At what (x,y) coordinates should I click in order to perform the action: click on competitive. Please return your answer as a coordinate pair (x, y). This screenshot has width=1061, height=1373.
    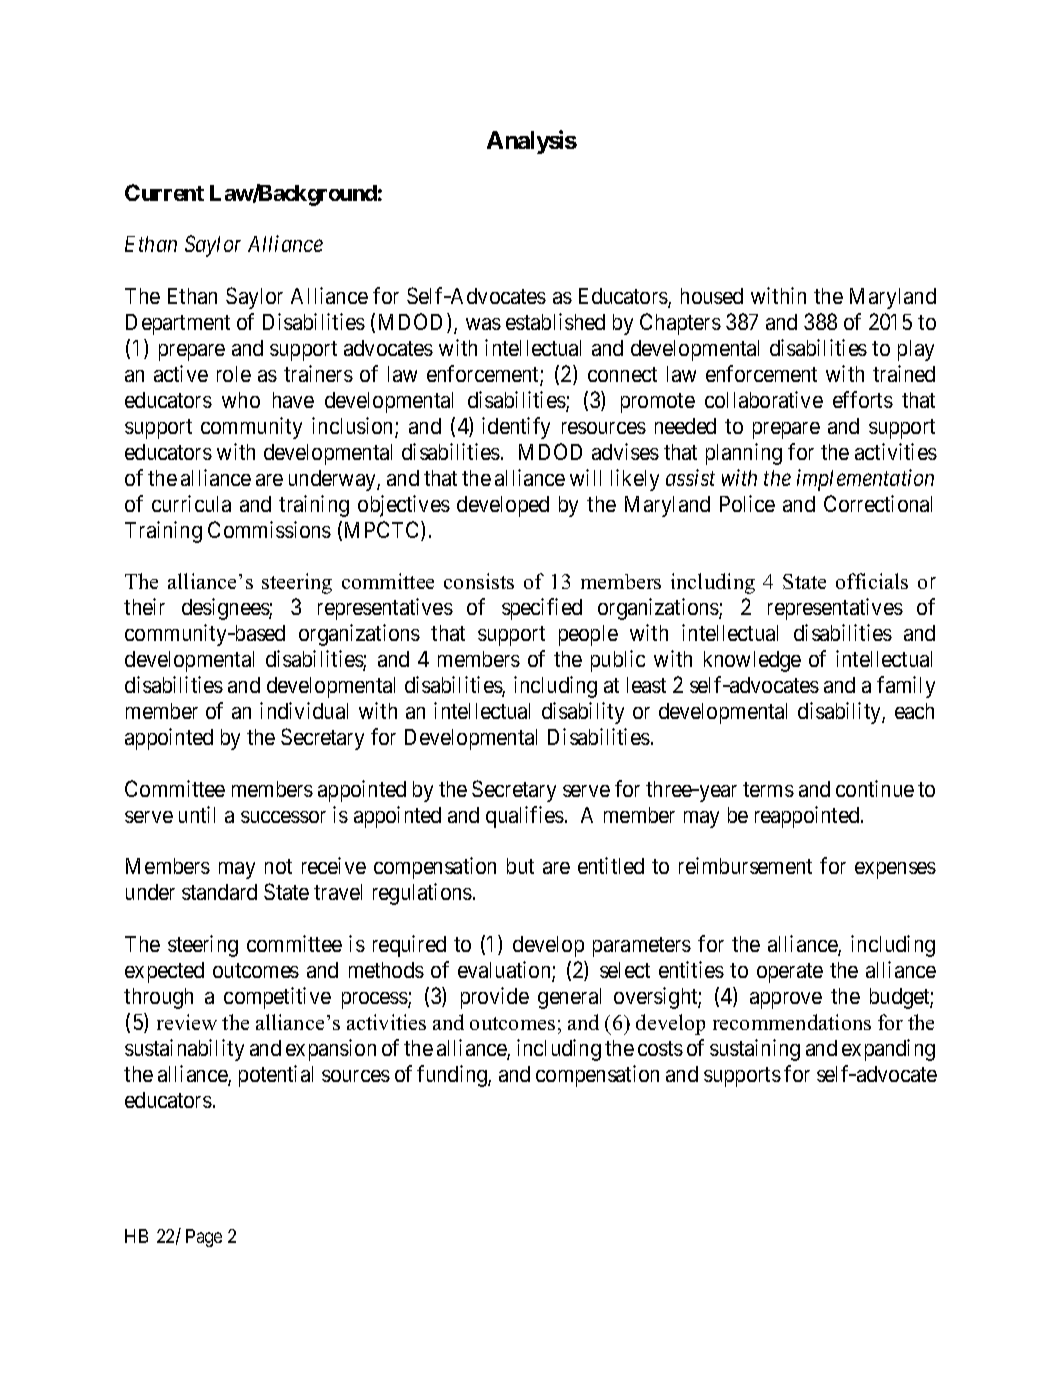
    Looking at the image, I should click on (277, 998).
